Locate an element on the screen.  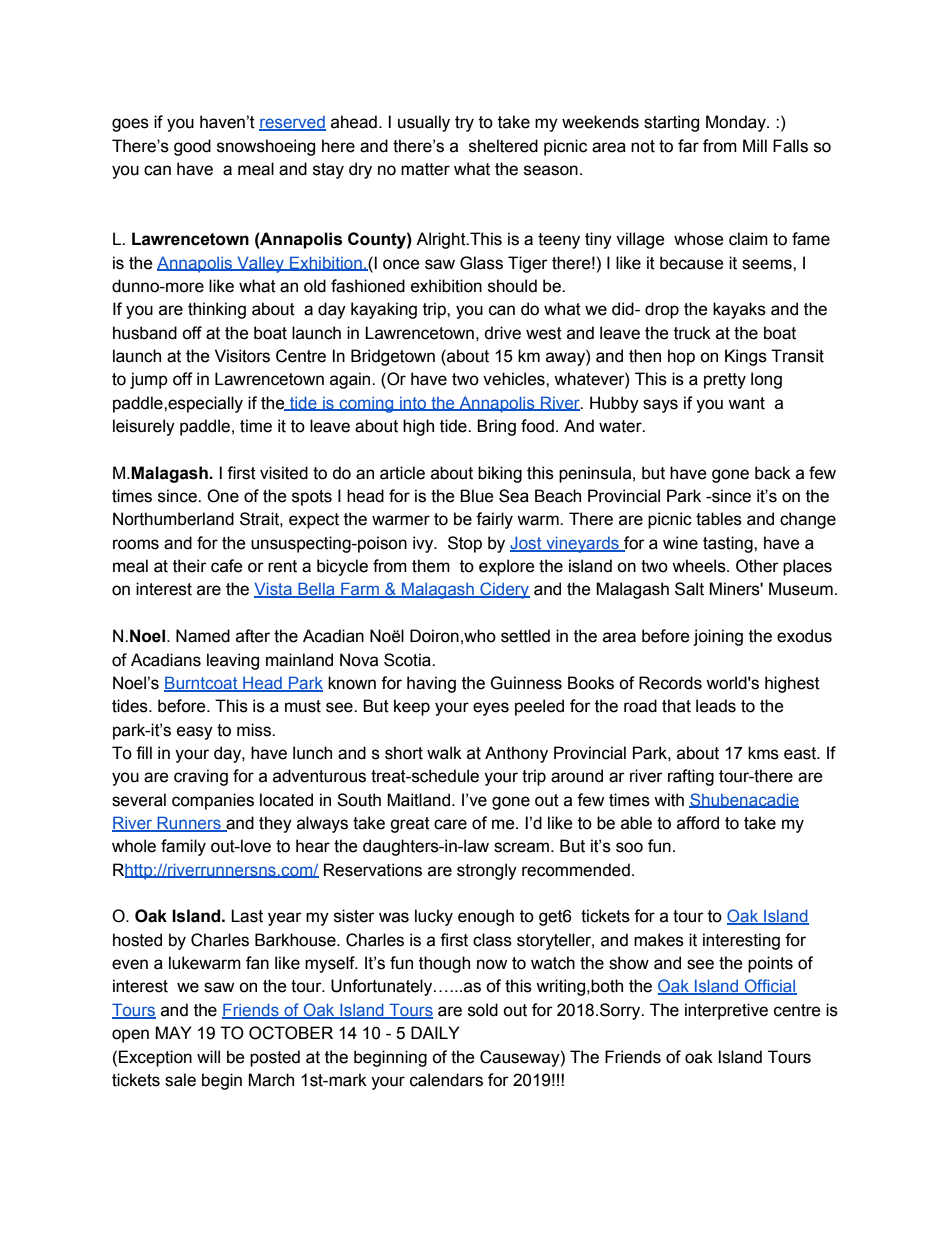
DAILY is located at coordinates (435, 1032).
